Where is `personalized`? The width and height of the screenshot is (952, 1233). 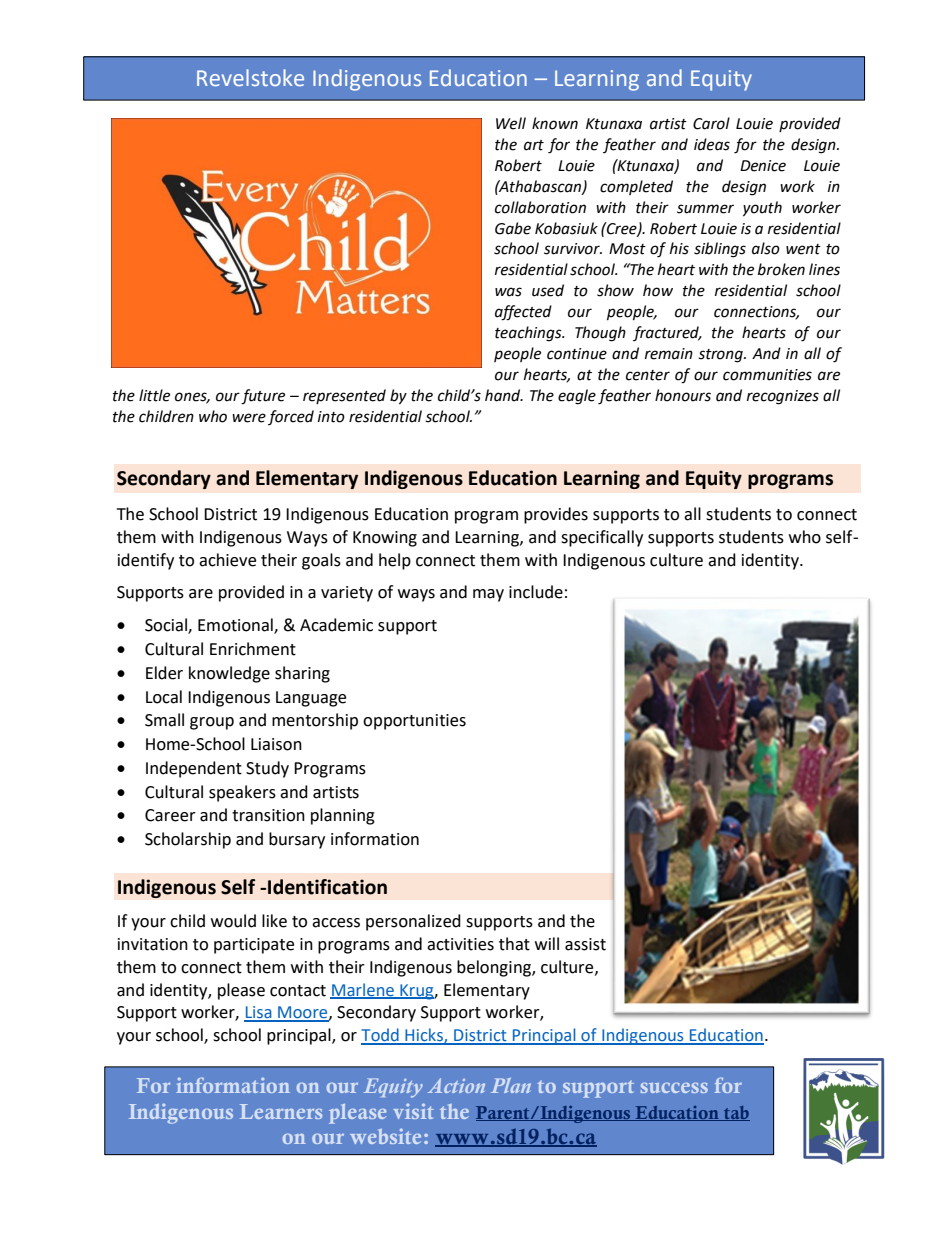
personalized is located at coordinates (413, 922).
